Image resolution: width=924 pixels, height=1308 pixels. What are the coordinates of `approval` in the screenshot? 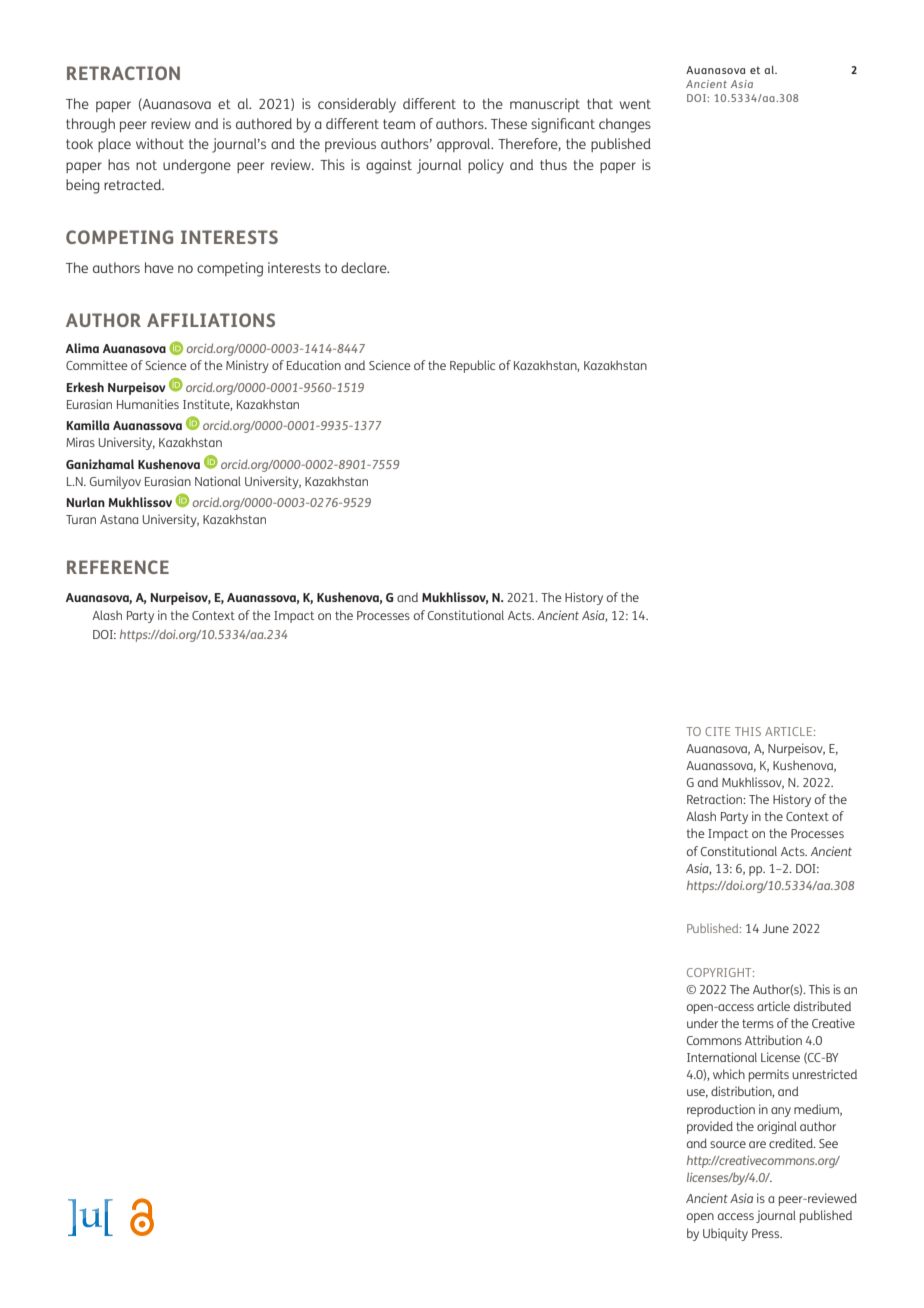 It's located at (465, 145).
